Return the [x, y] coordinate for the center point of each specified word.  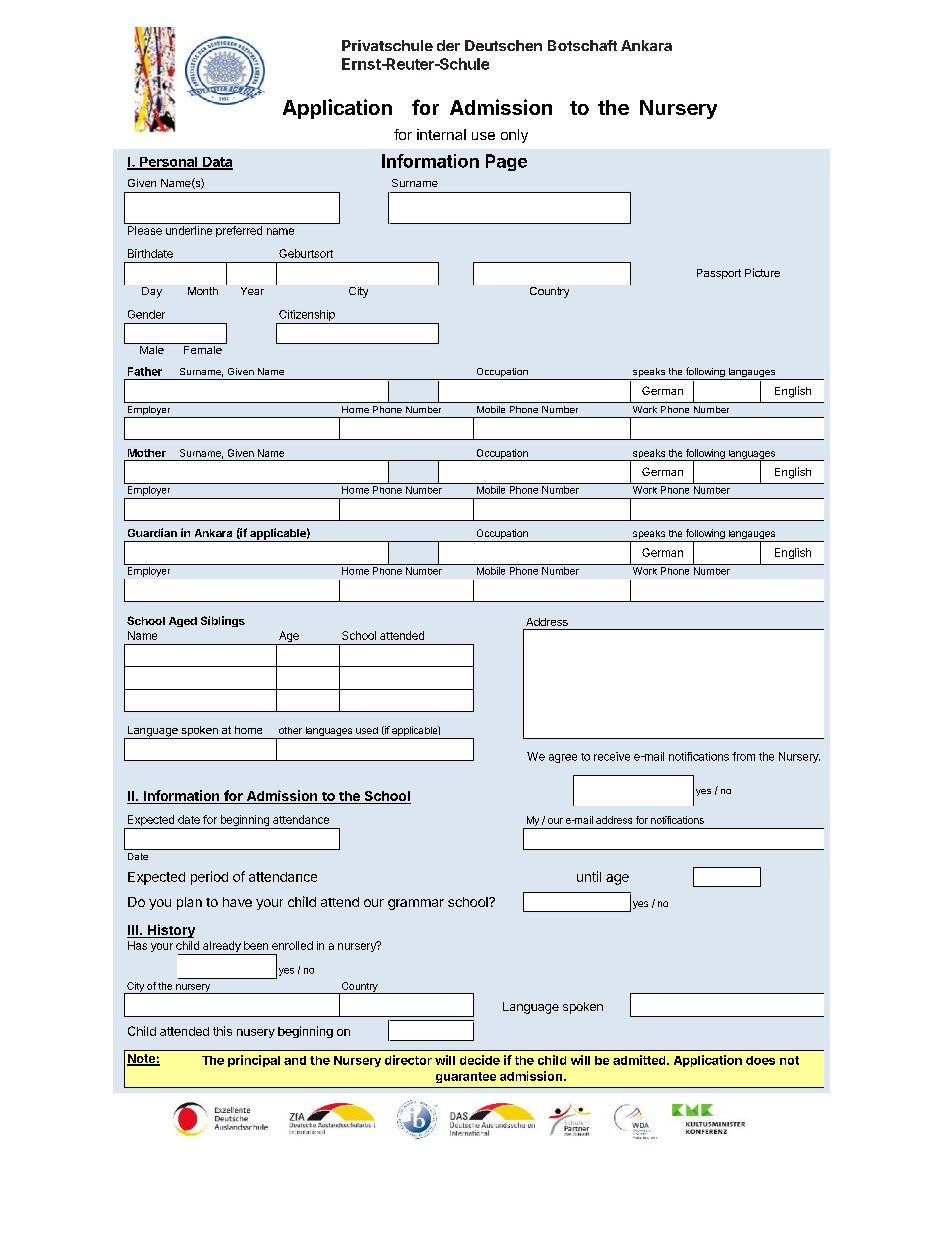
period [209, 878]
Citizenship [307, 315]
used [367, 730]
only [514, 136]
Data [217, 163]
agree [563, 758]
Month [203, 291]
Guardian [152, 532]
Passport [719, 274]
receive [612, 756]
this [222, 1031]
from [743, 756]
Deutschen [503, 45]
